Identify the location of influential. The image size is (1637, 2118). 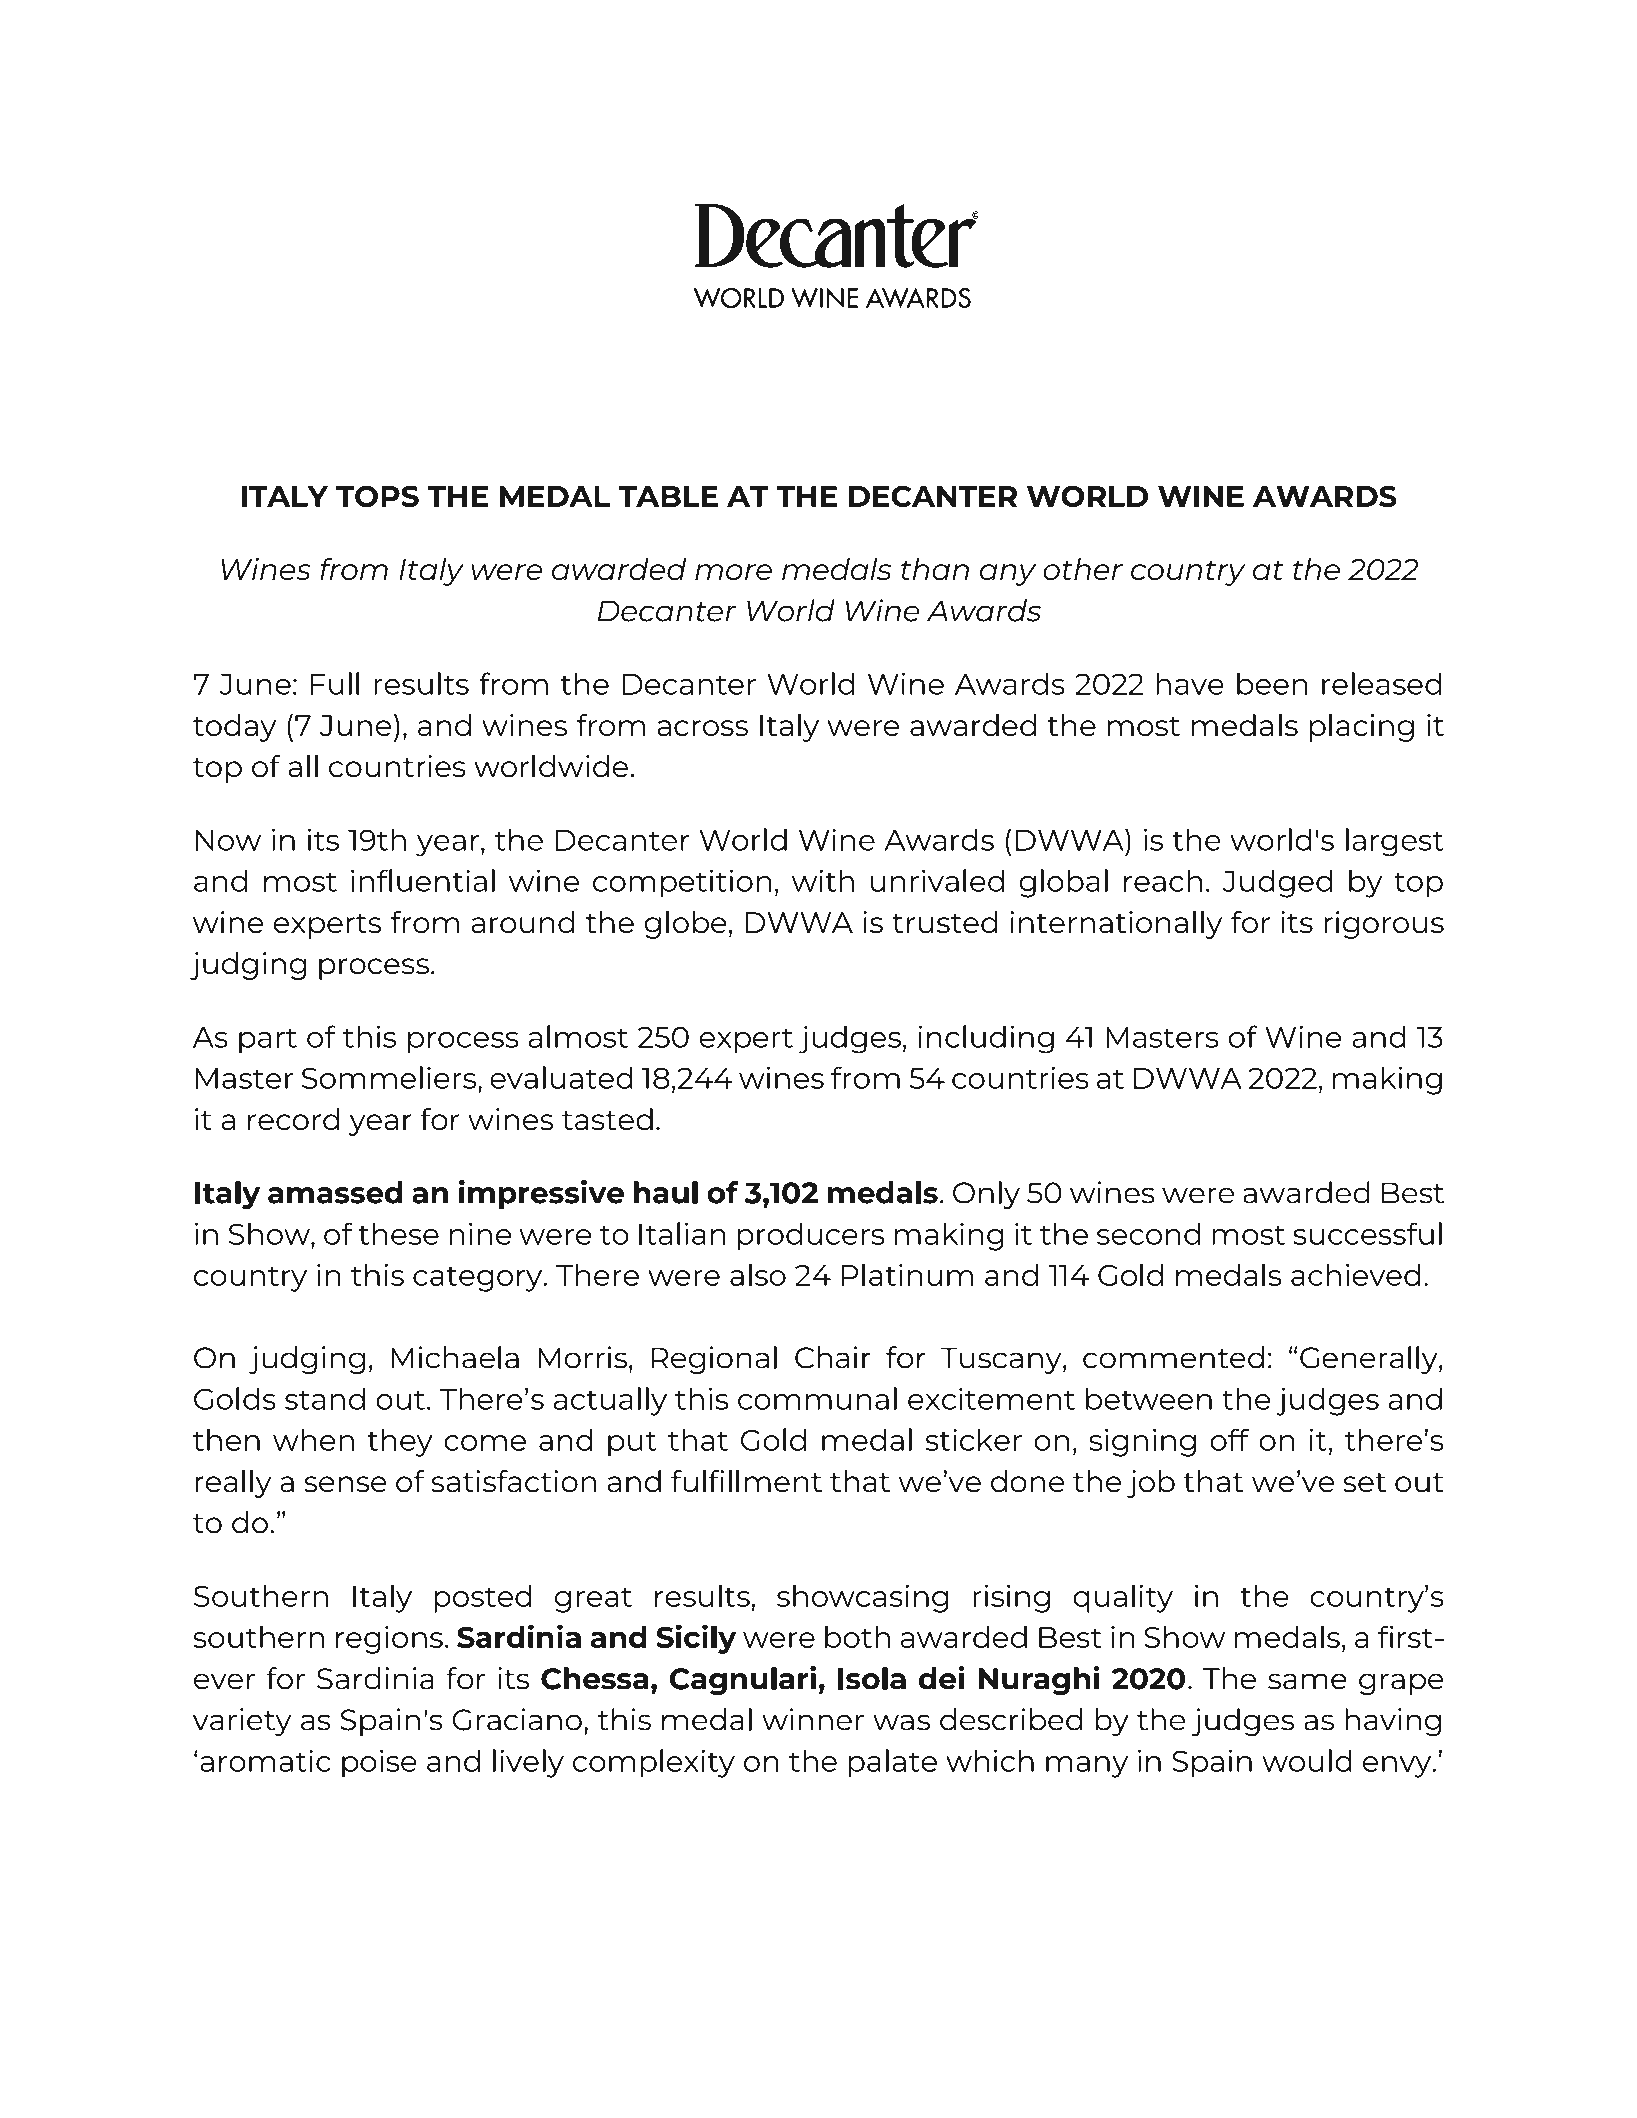
(423, 880).
